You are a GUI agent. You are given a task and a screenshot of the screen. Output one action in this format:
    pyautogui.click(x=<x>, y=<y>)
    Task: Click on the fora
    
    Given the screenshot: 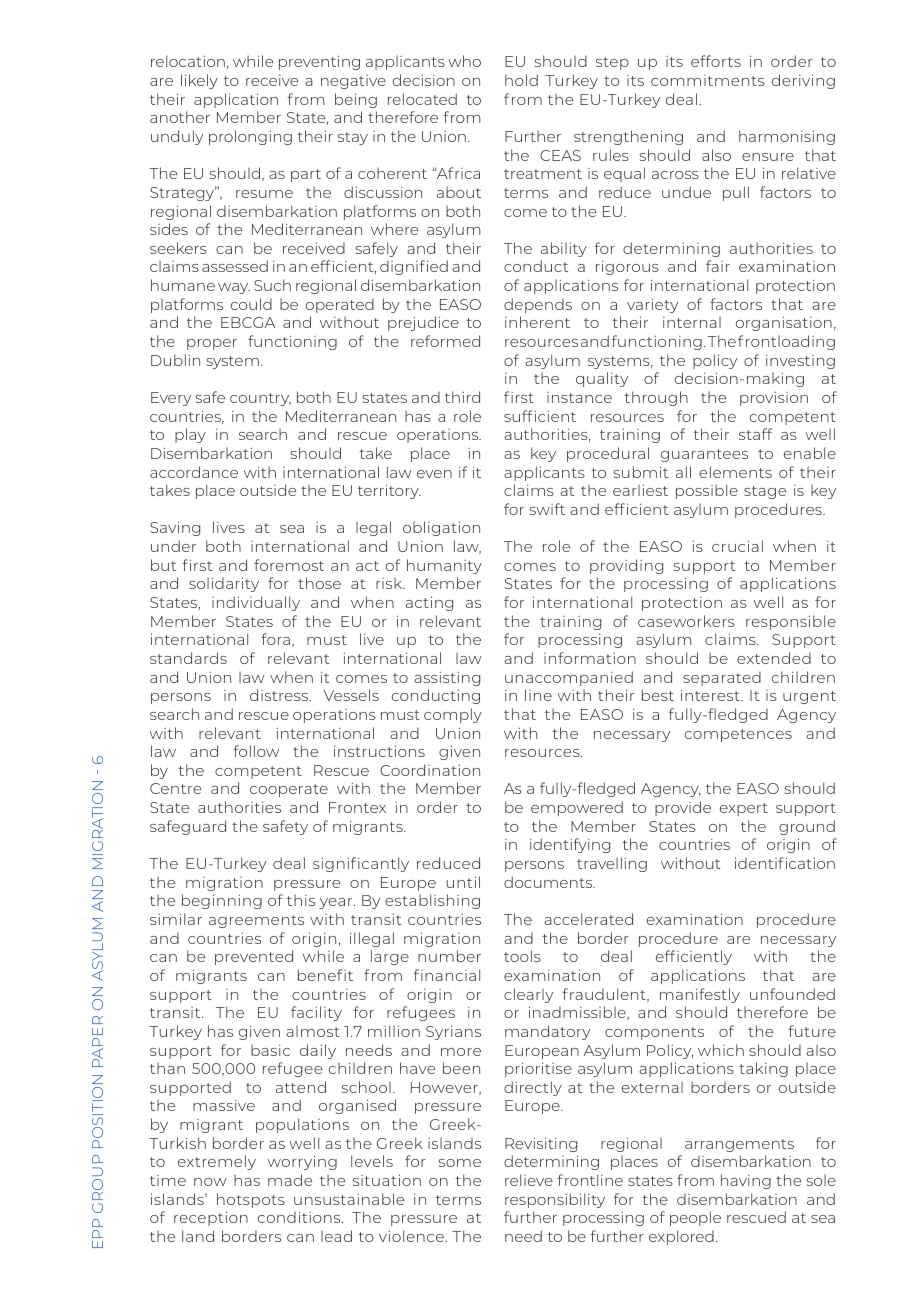 What is the action you would take?
    pyautogui.click(x=275, y=639)
